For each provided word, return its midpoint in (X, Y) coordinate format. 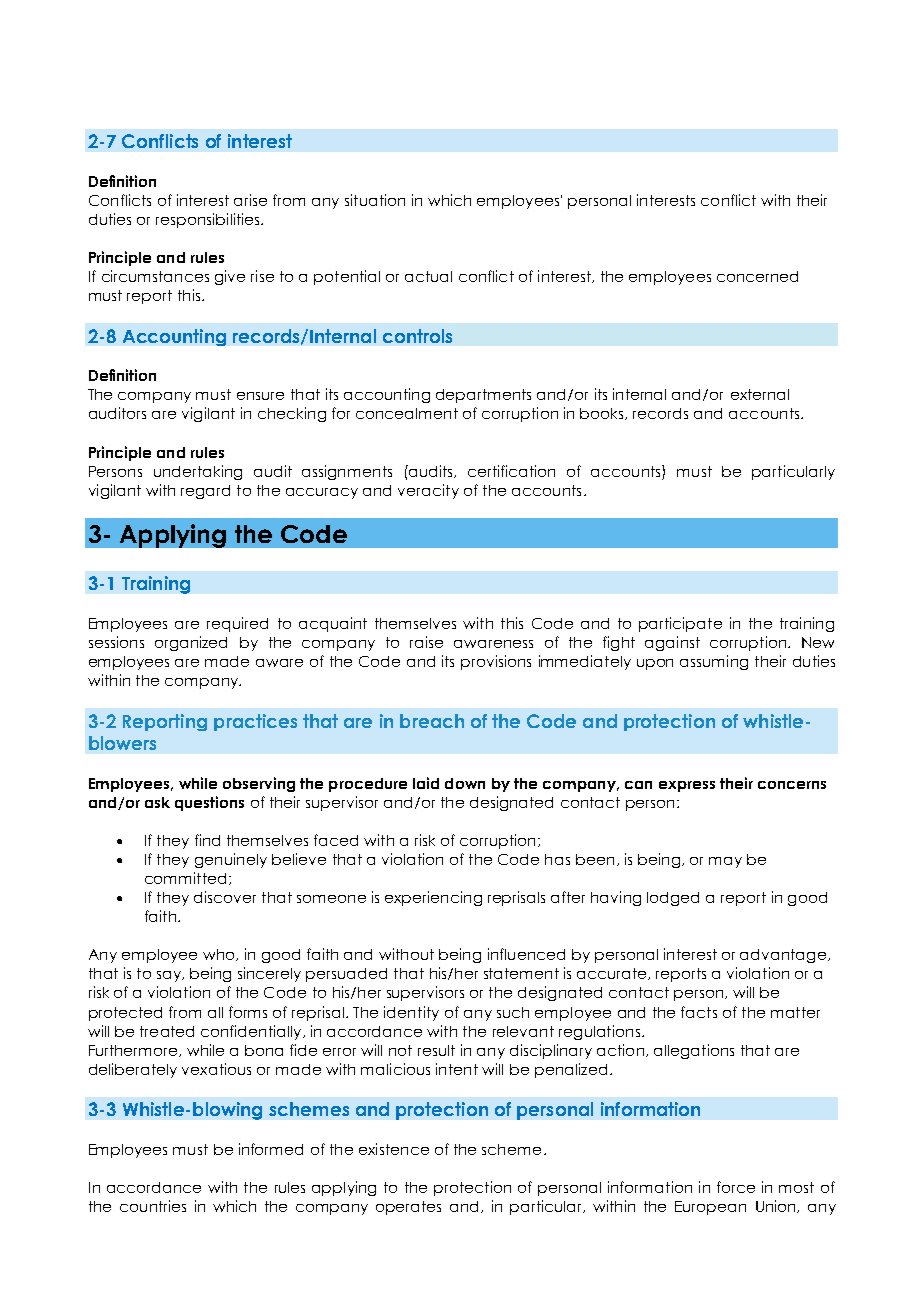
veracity (428, 491)
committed (185, 878)
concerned (757, 276)
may (725, 862)
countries (153, 1206)
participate (680, 624)
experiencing (433, 898)
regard (205, 492)
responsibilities (209, 220)
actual (428, 276)
